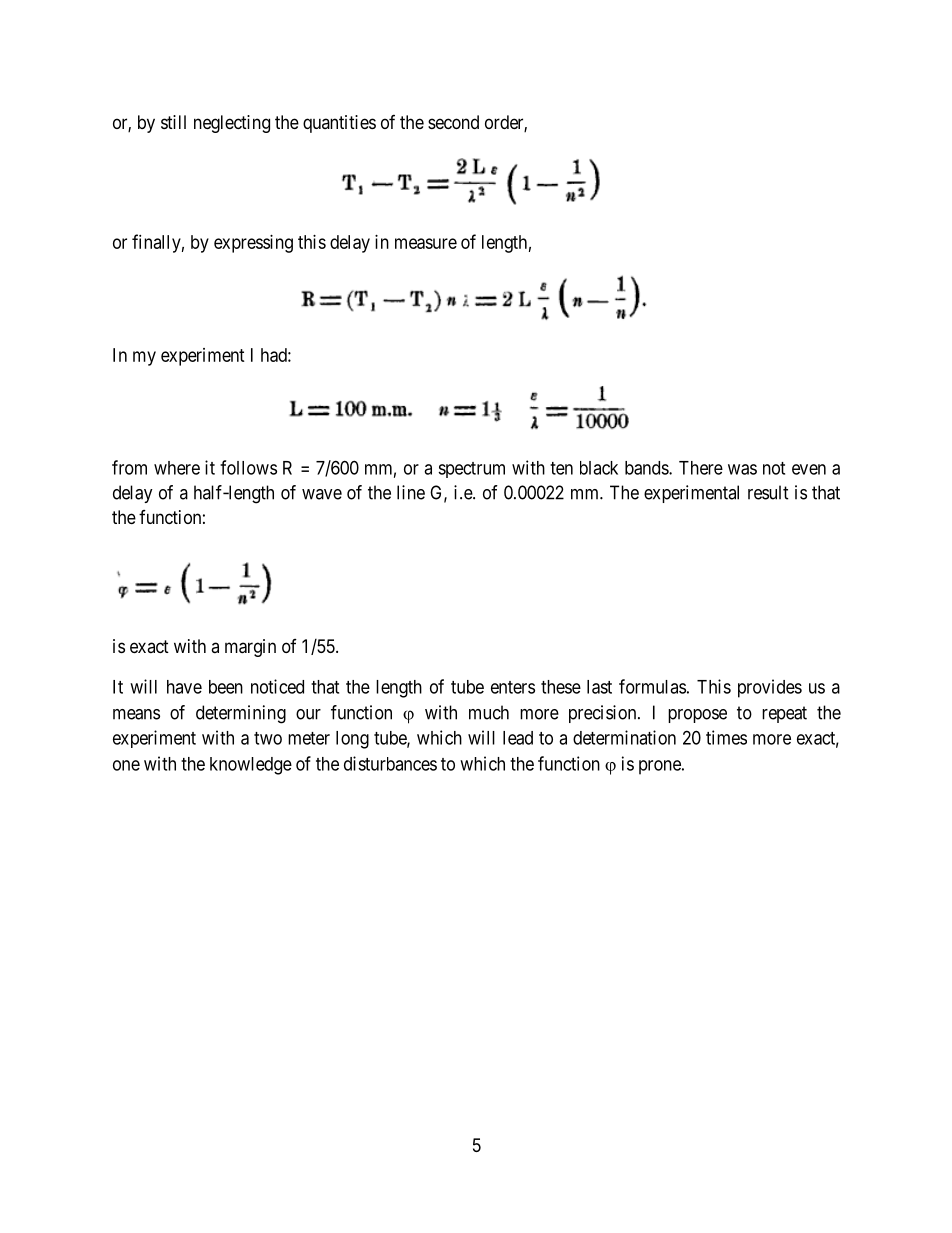 The height and width of the screenshot is (1233, 952). Describe the element at coordinates (251, 766) in the screenshot. I see `knowledge` at that location.
